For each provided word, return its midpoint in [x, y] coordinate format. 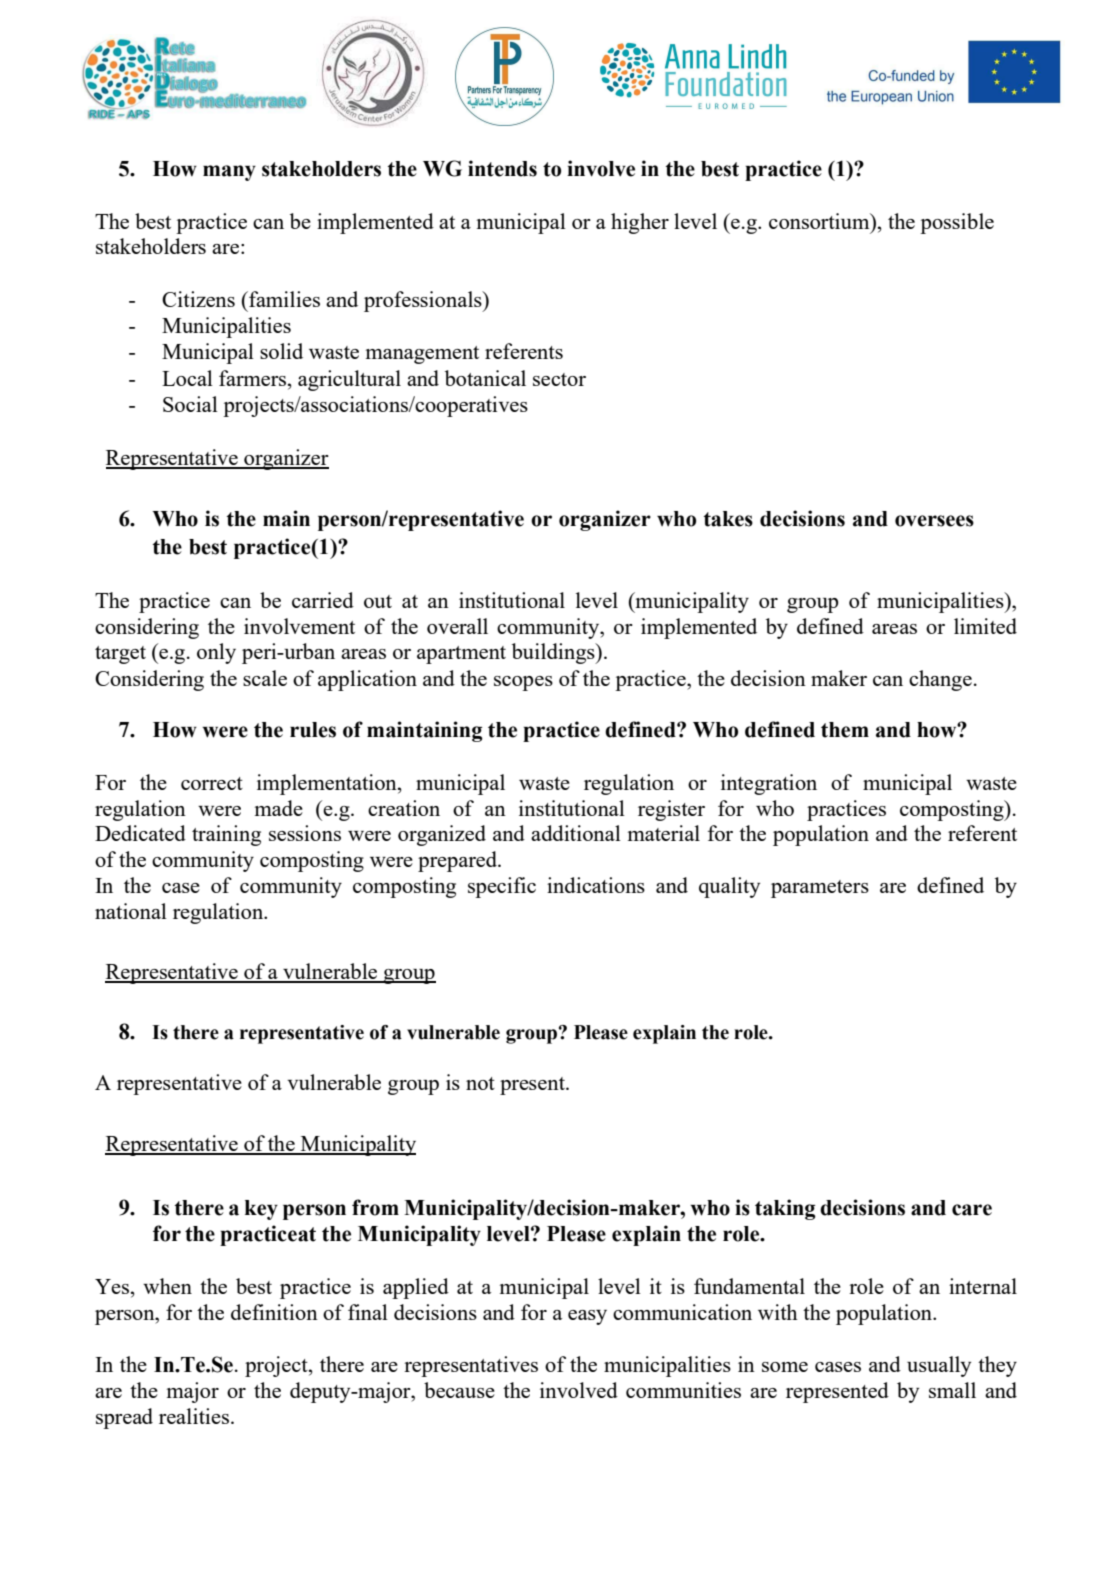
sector [559, 379]
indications [596, 885]
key [261, 1210]
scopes [523, 683]
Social [190, 404]
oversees [934, 521]
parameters [820, 889]
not [480, 1083]
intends [502, 168]
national [131, 911]
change [940, 680]
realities [194, 1416]
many [229, 173]
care [972, 1210]
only [216, 653]
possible [957, 223]
